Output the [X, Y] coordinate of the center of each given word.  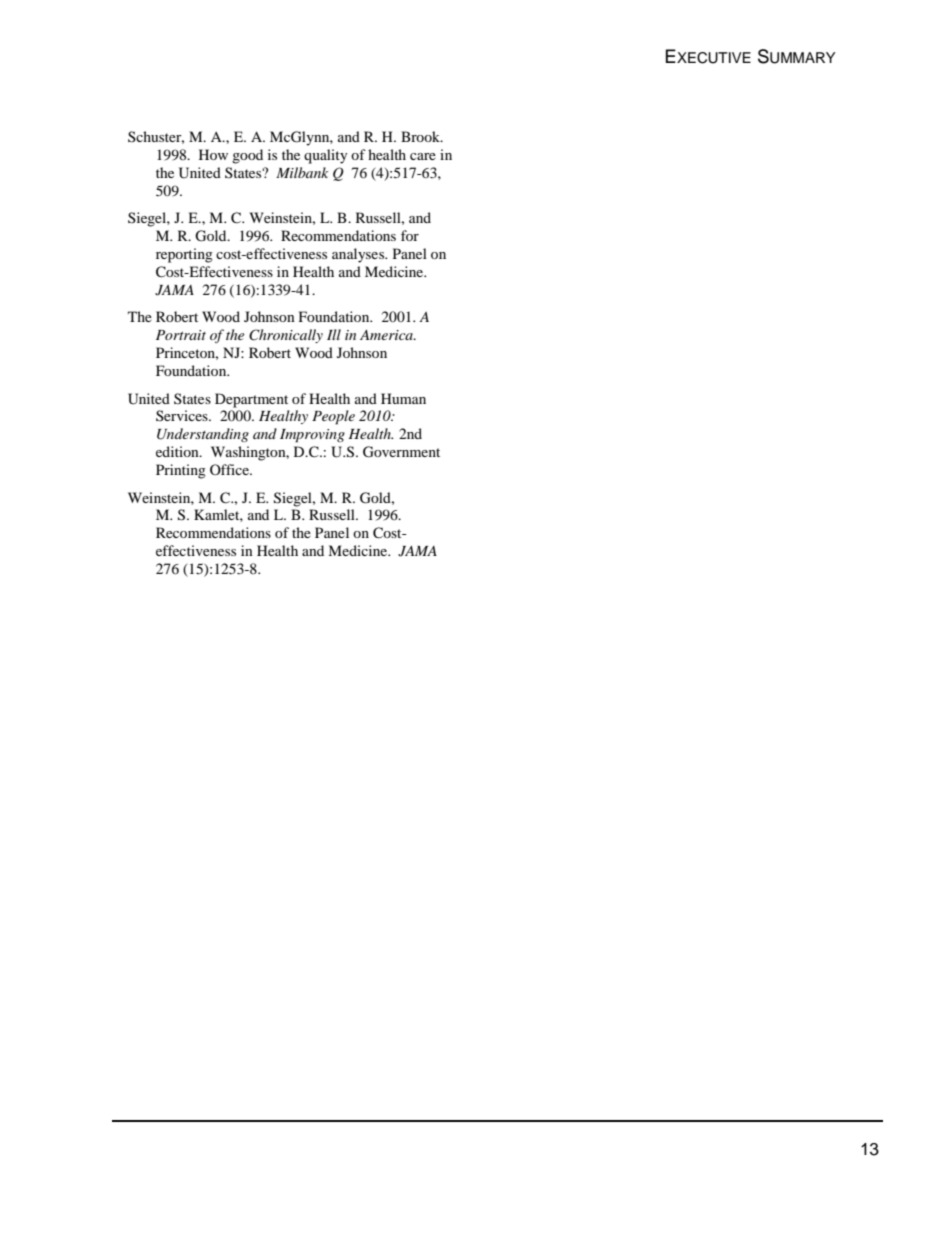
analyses [359, 255]
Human [403, 398]
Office [230, 469]
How [213, 154]
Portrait [181, 335]
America [387, 335]
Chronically [286, 336]
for [410, 235]
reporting [184, 255]
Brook [422, 136]
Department [251, 400]
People [333, 417]
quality [326, 156]
